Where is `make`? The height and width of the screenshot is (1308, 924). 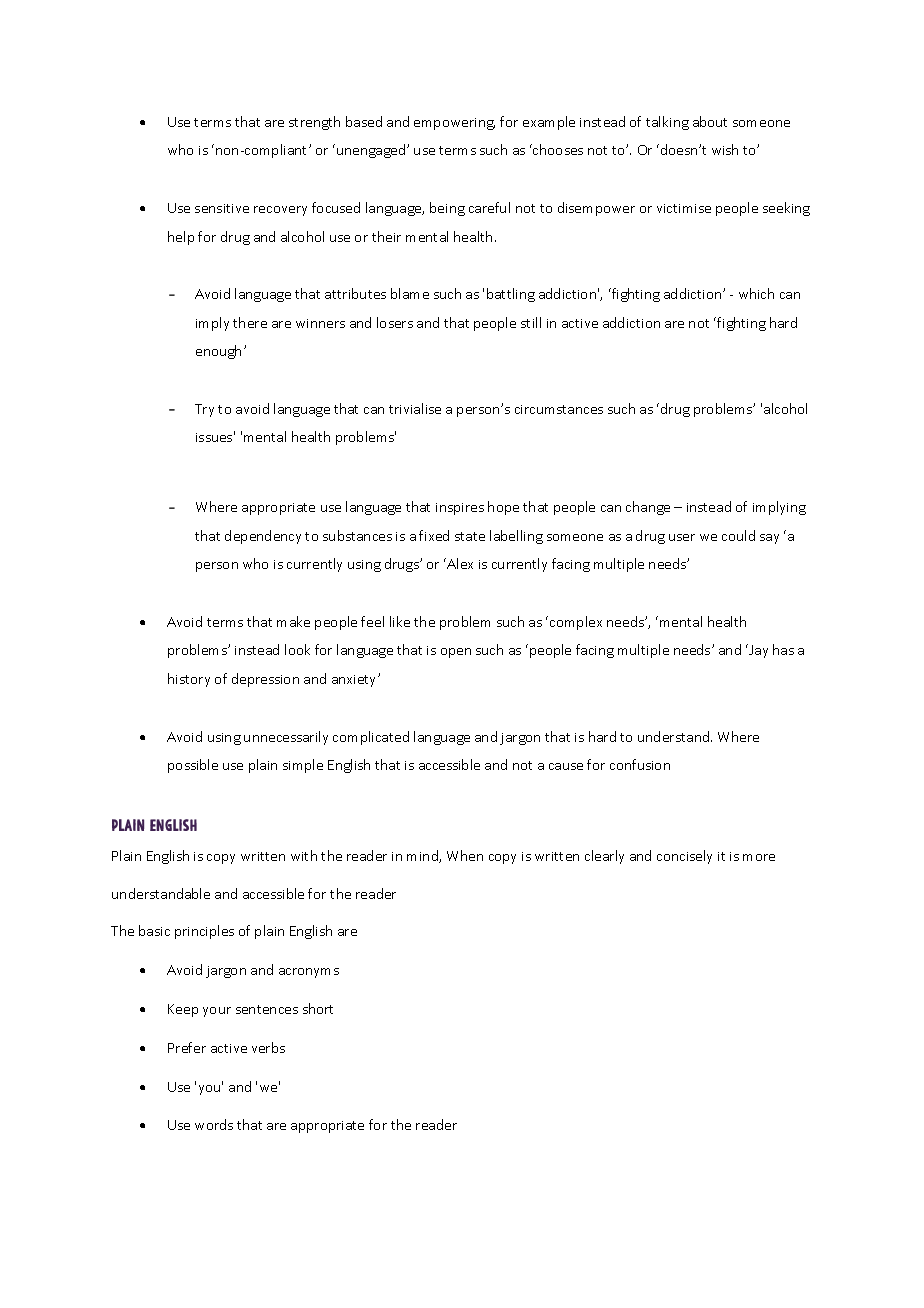
make is located at coordinates (293, 621).
